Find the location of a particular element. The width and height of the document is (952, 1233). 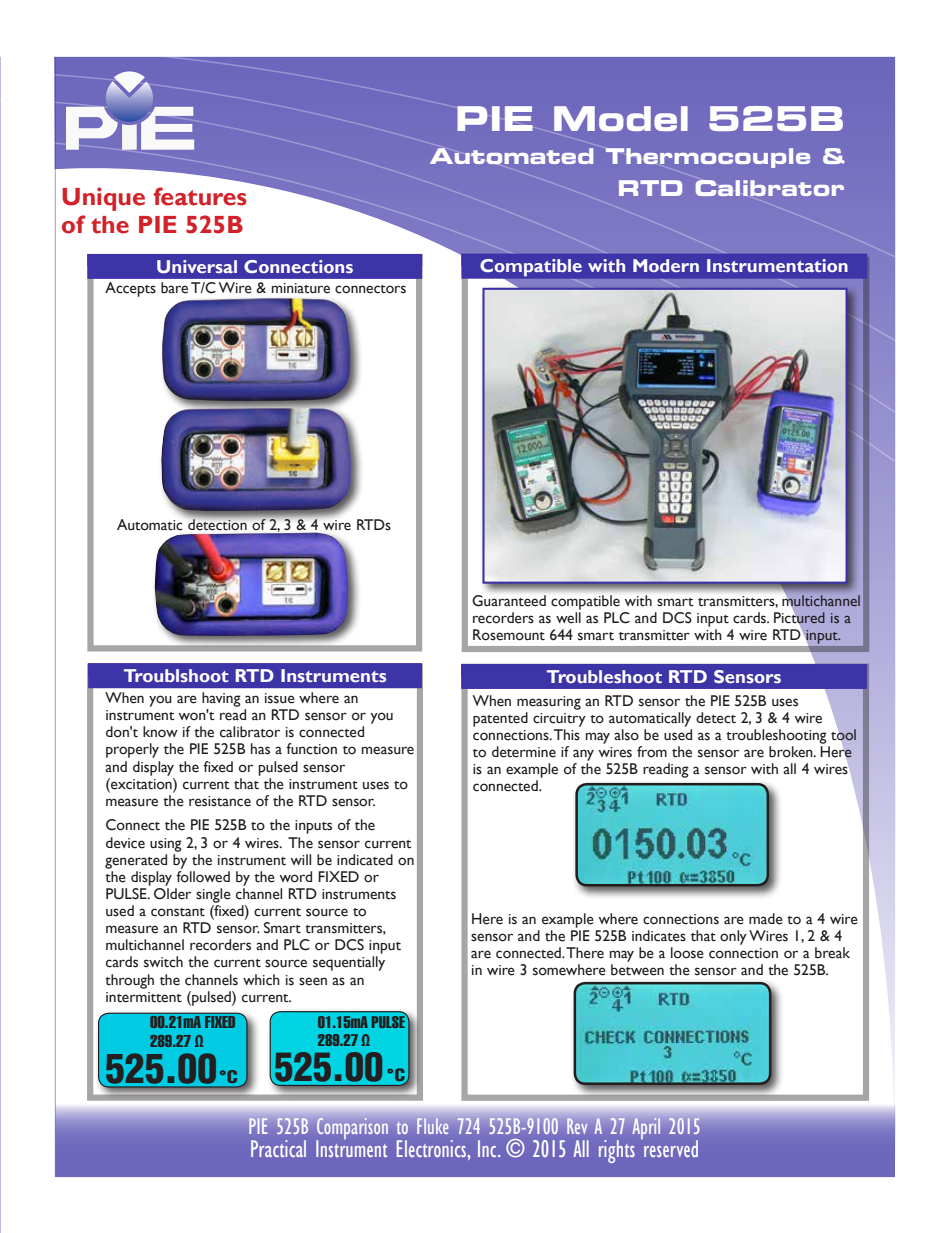

bare is located at coordinates (174, 288).
